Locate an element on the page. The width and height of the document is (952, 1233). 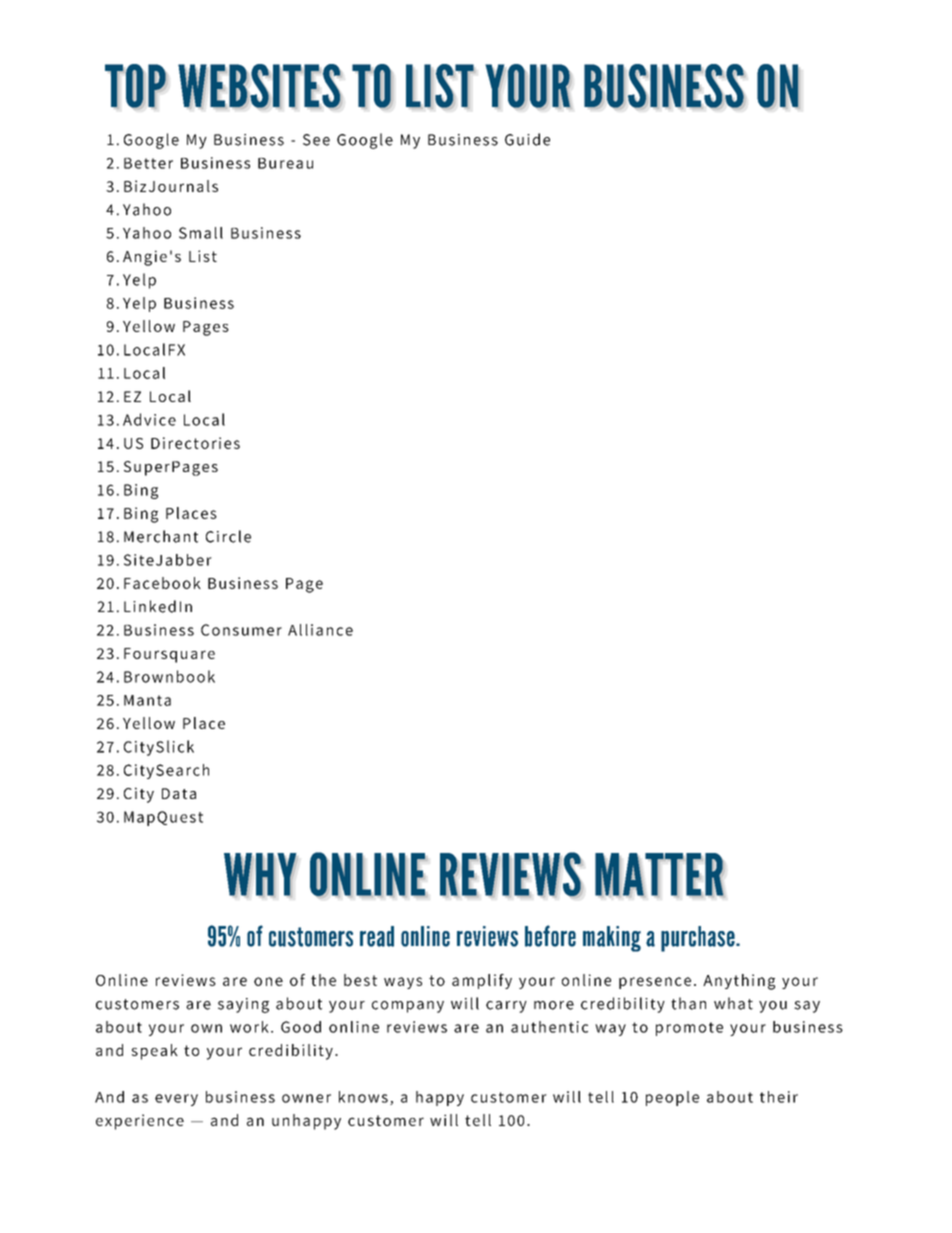
See is located at coordinates (316, 140).
